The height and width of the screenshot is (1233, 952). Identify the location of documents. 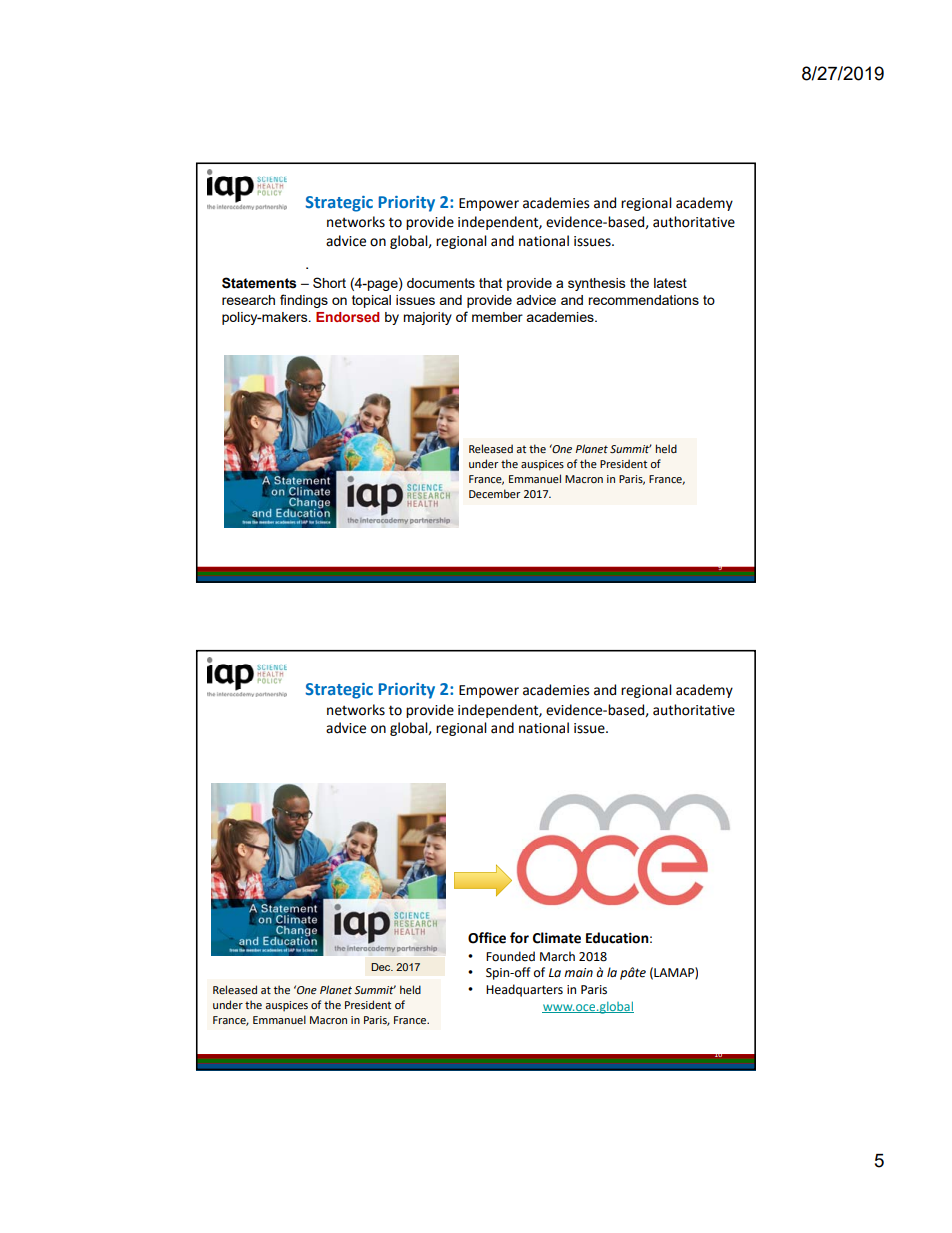
(441, 283).
